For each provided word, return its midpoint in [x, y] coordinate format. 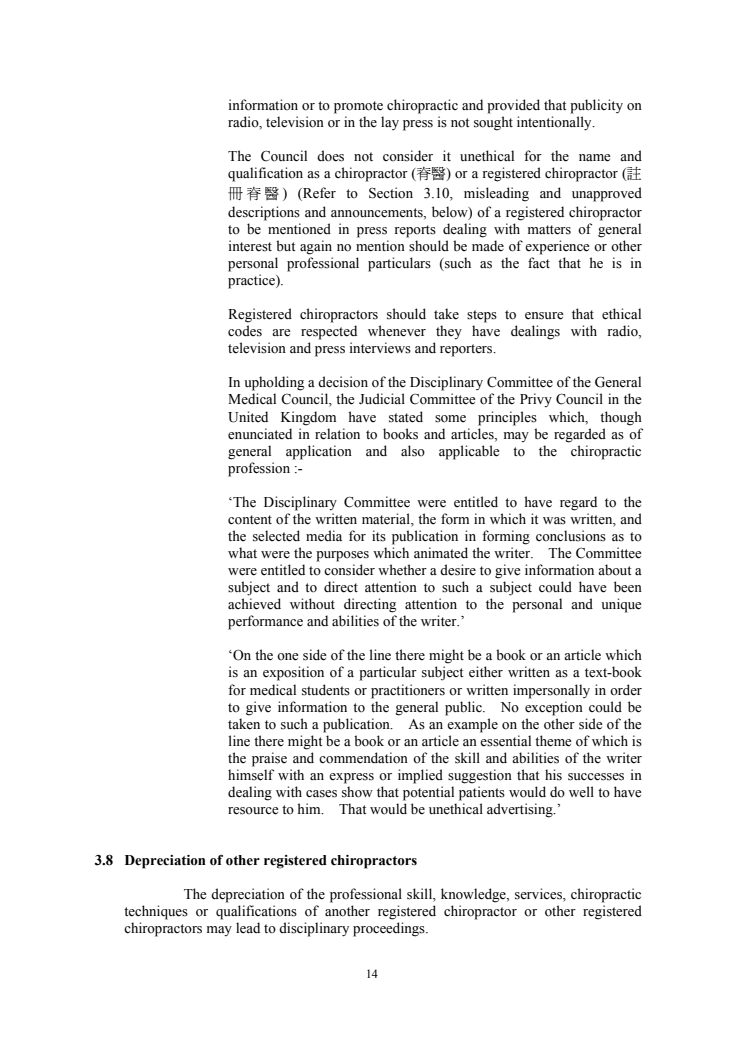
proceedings [390, 929]
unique [621, 605]
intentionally [555, 123]
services [539, 895]
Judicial [382, 398]
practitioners [408, 691]
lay [390, 123]
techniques [156, 912]
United [248, 417]
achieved [254, 604]
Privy [536, 400]
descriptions [264, 213]
